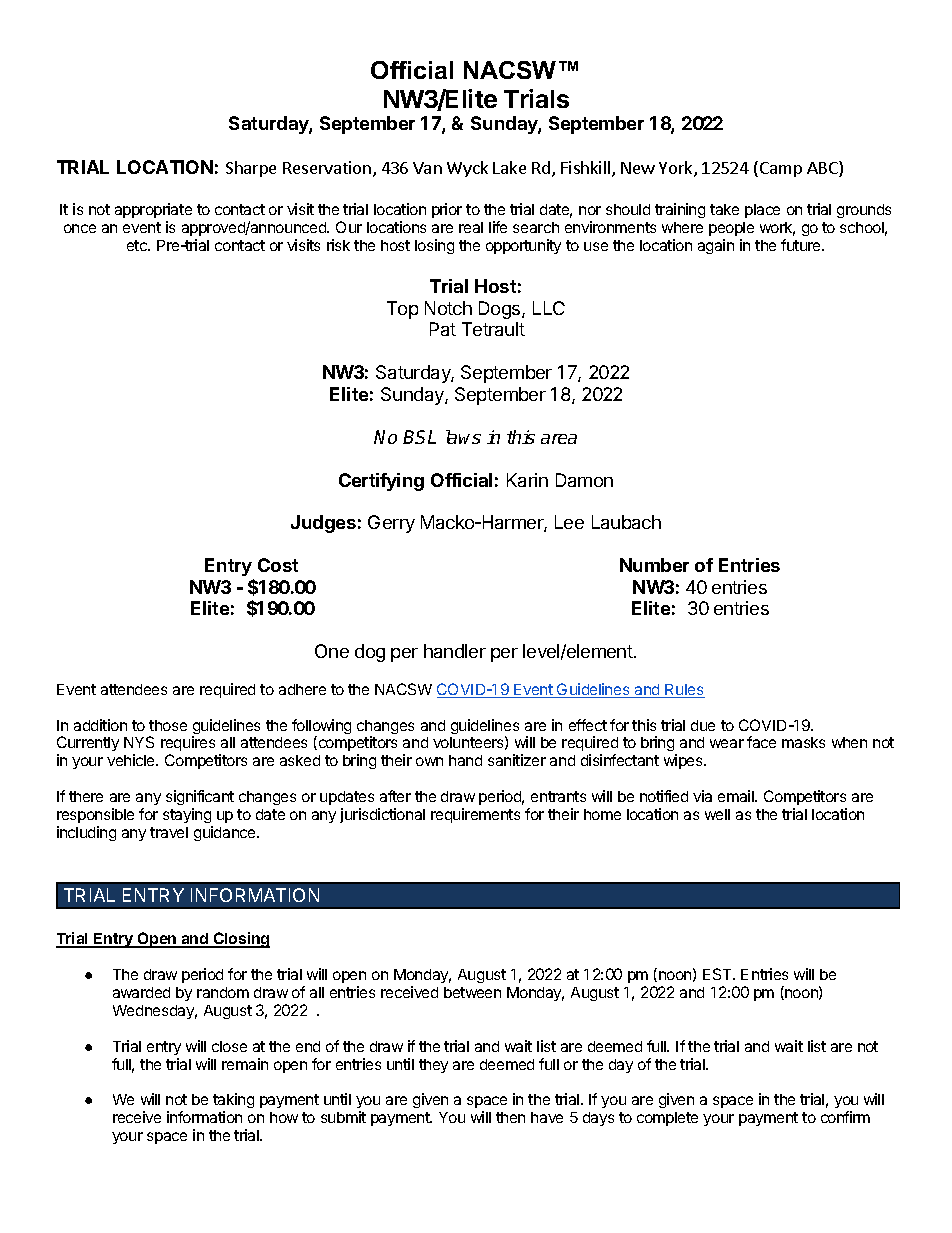 Image resolution: width=952 pixels, height=1233 pixels. What do you see at coordinates (433, 1066) in the screenshot?
I see `they` at bounding box center [433, 1066].
